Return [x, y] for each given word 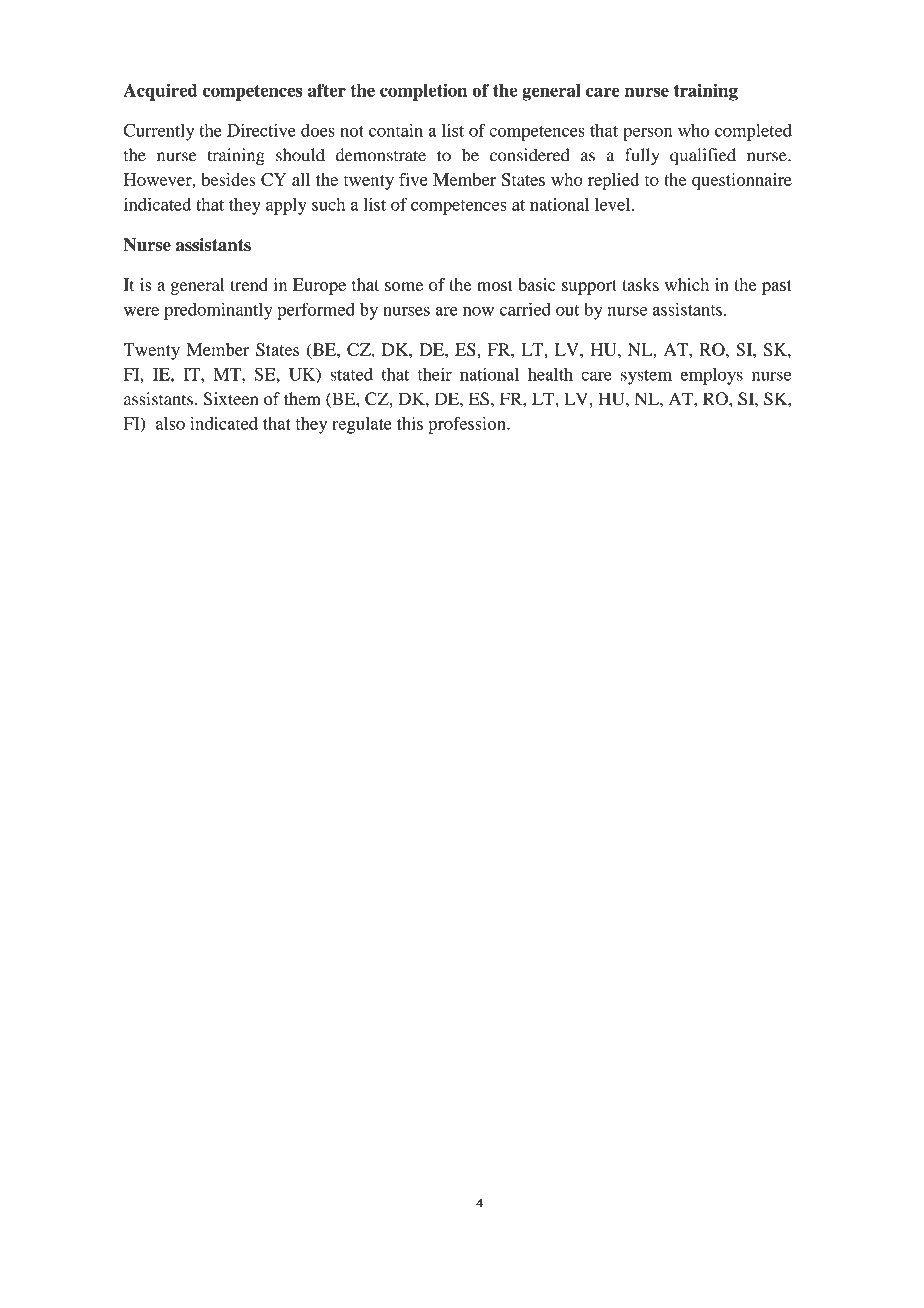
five [413, 179]
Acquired [160, 92]
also [170, 423]
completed [753, 132]
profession [468, 425]
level [614, 204]
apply [286, 206]
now [478, 311]
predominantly [218, 311]
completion [423, 92]
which [687, 284]
